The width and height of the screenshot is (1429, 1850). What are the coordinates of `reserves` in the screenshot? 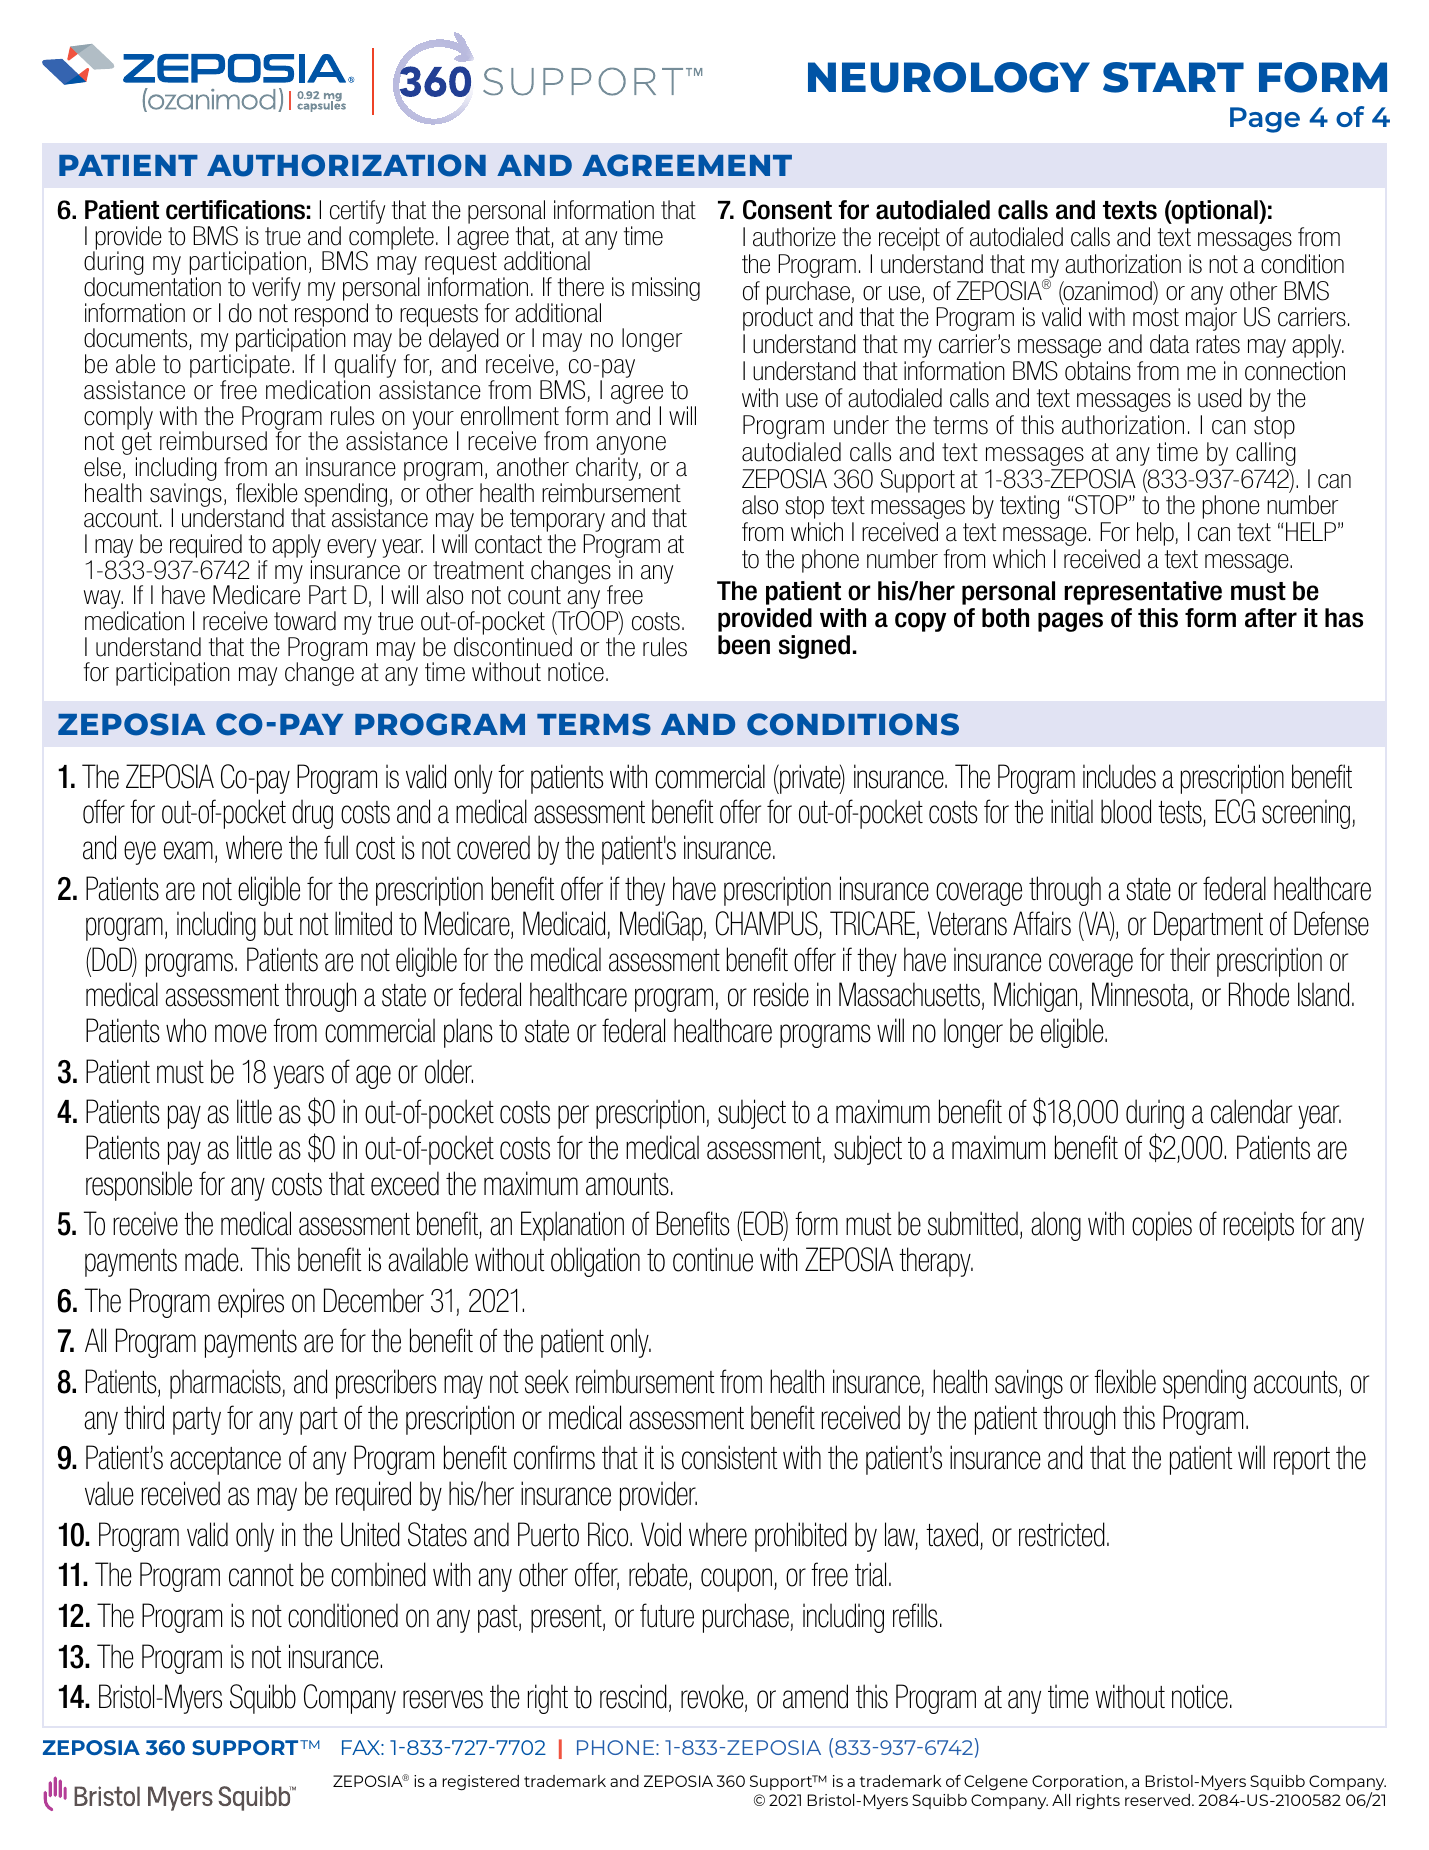 It's located at (443, 1699).
